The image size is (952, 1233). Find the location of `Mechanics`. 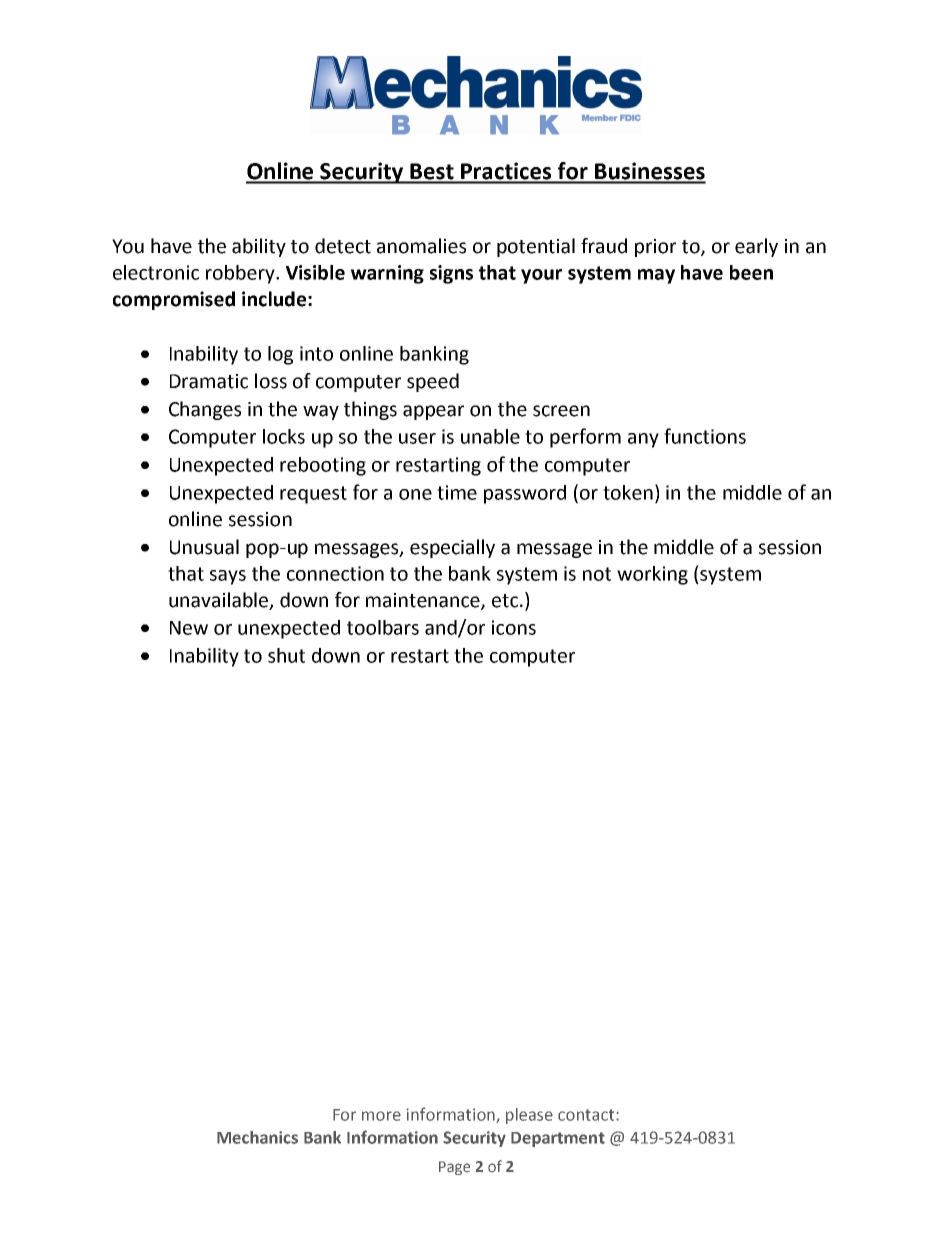

Mechanics is located at coordinates (257, 1137).
